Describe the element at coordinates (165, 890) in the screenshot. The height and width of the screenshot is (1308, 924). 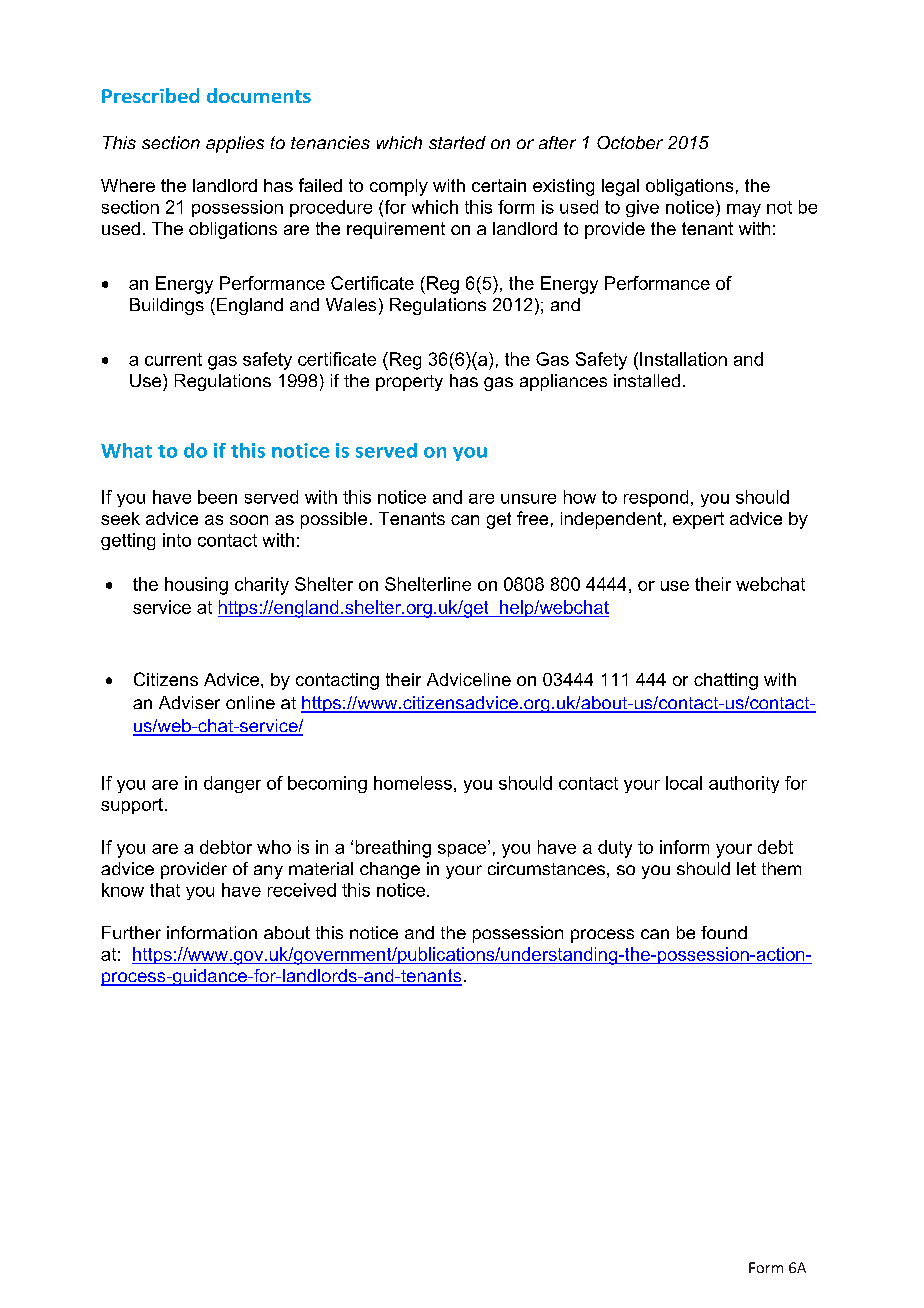
I see `that` at that location.
